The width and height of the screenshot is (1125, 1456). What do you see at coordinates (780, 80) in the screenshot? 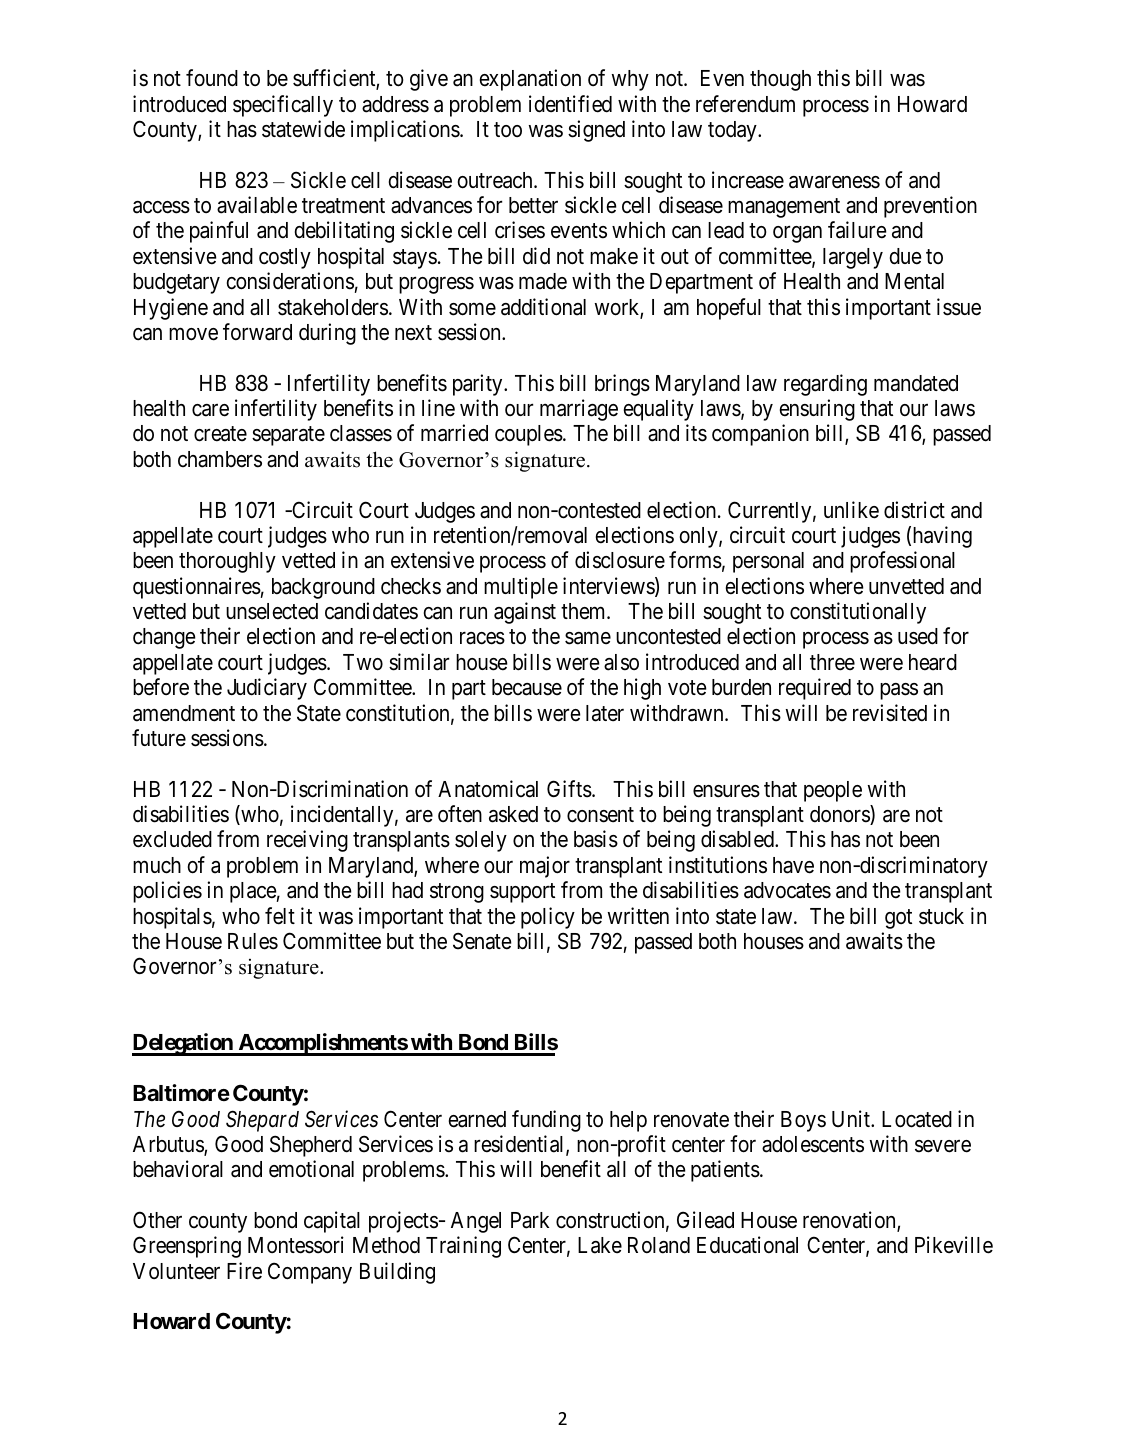
I see `though` at bounding box center [780, 80].
